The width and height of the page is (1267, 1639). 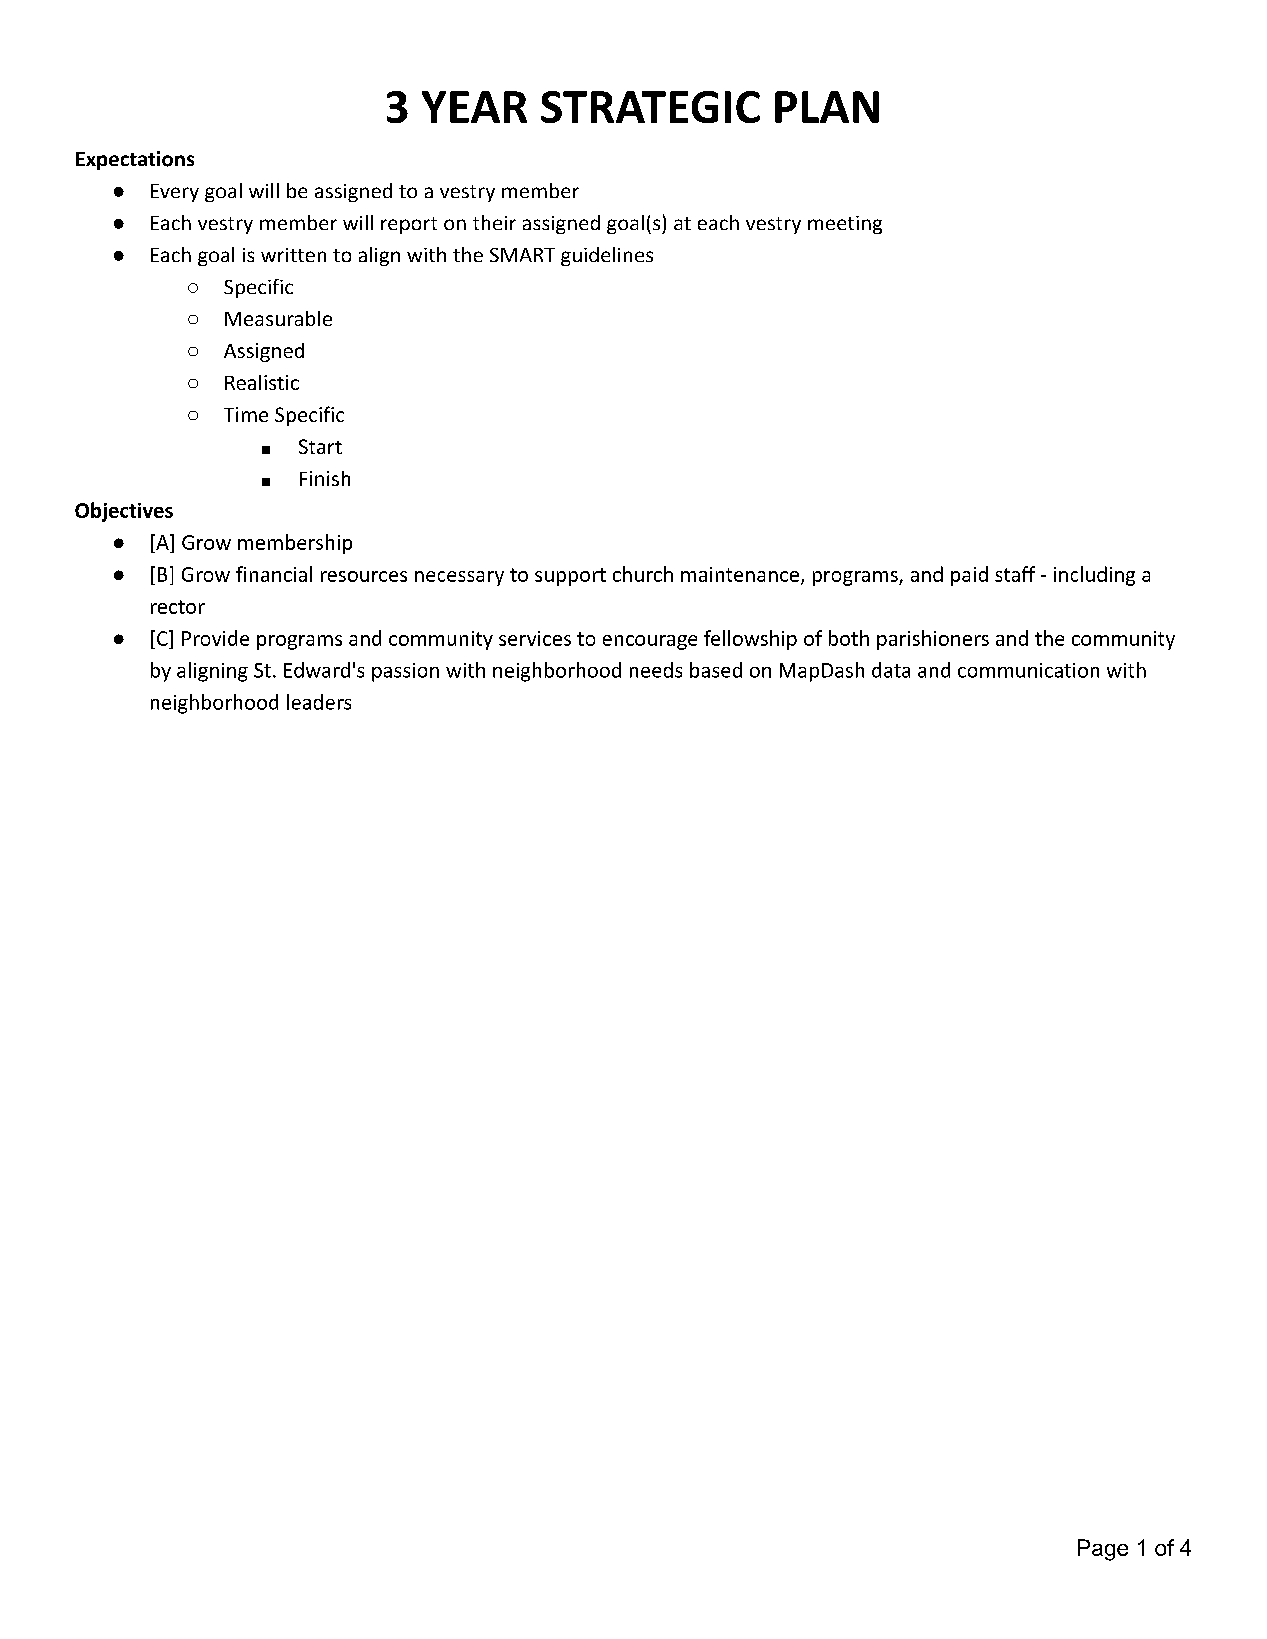 What do you see at coordinates (274, 574) in the page?
I see `financial` at bounding box center [274, 574].
